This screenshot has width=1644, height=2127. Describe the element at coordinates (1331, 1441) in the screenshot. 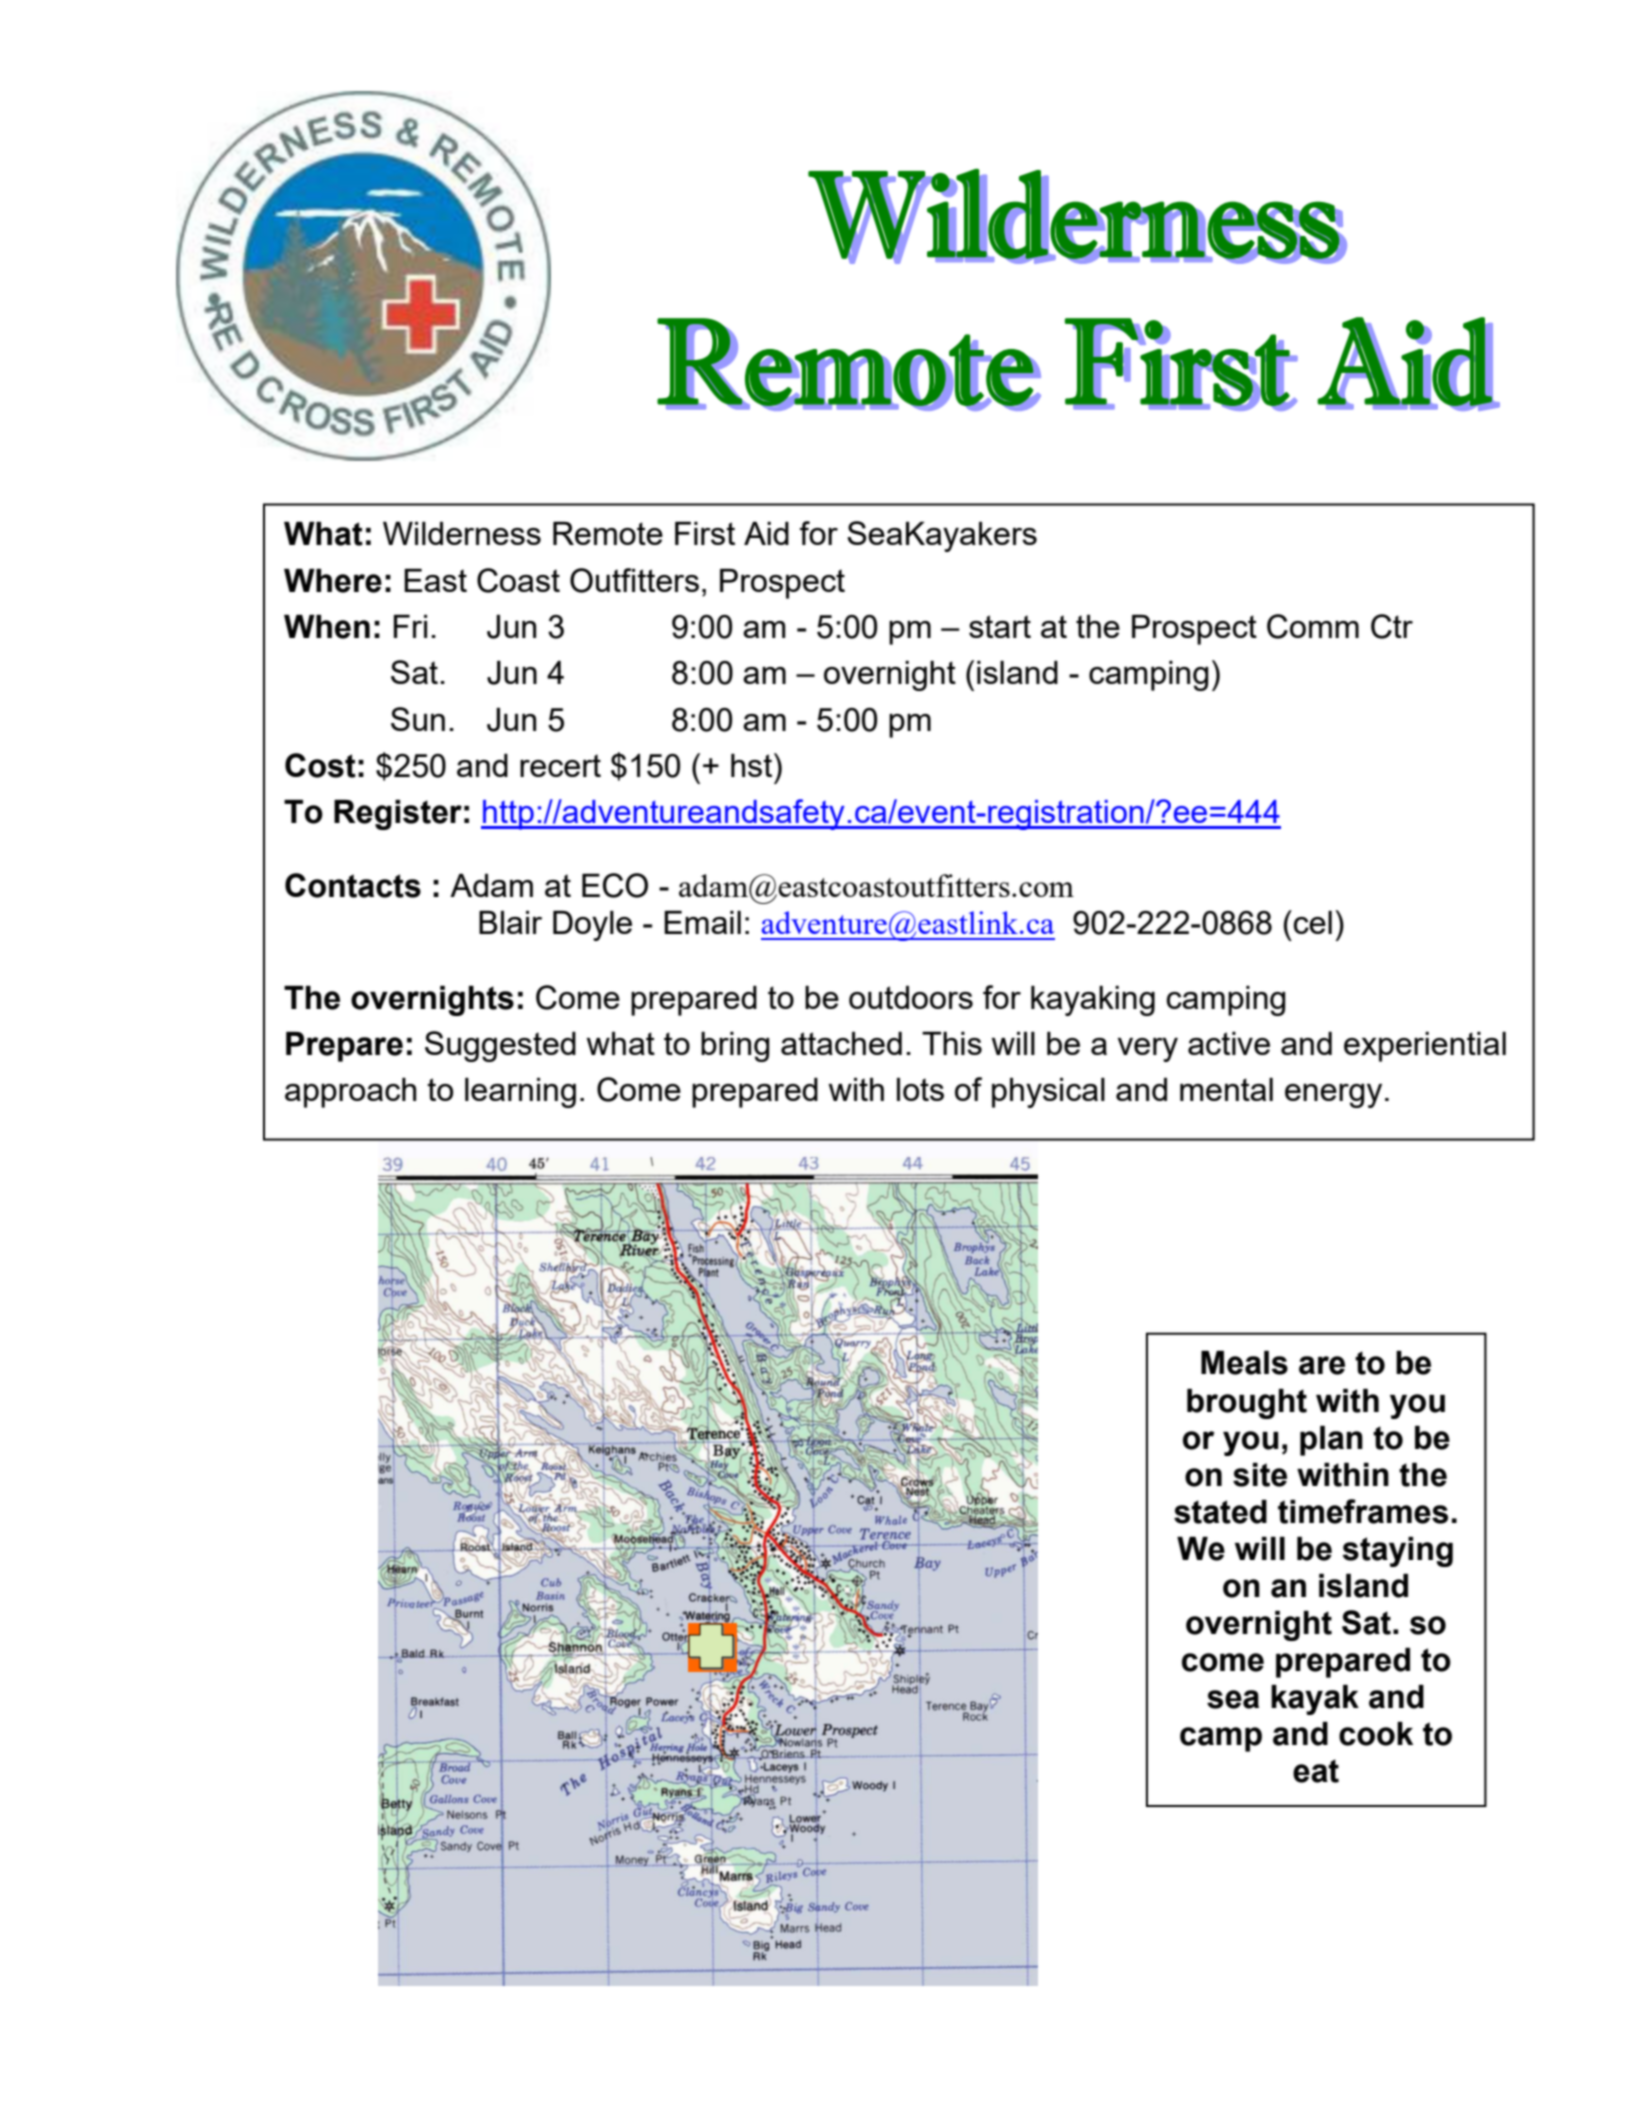

I see `plan` at that location.
